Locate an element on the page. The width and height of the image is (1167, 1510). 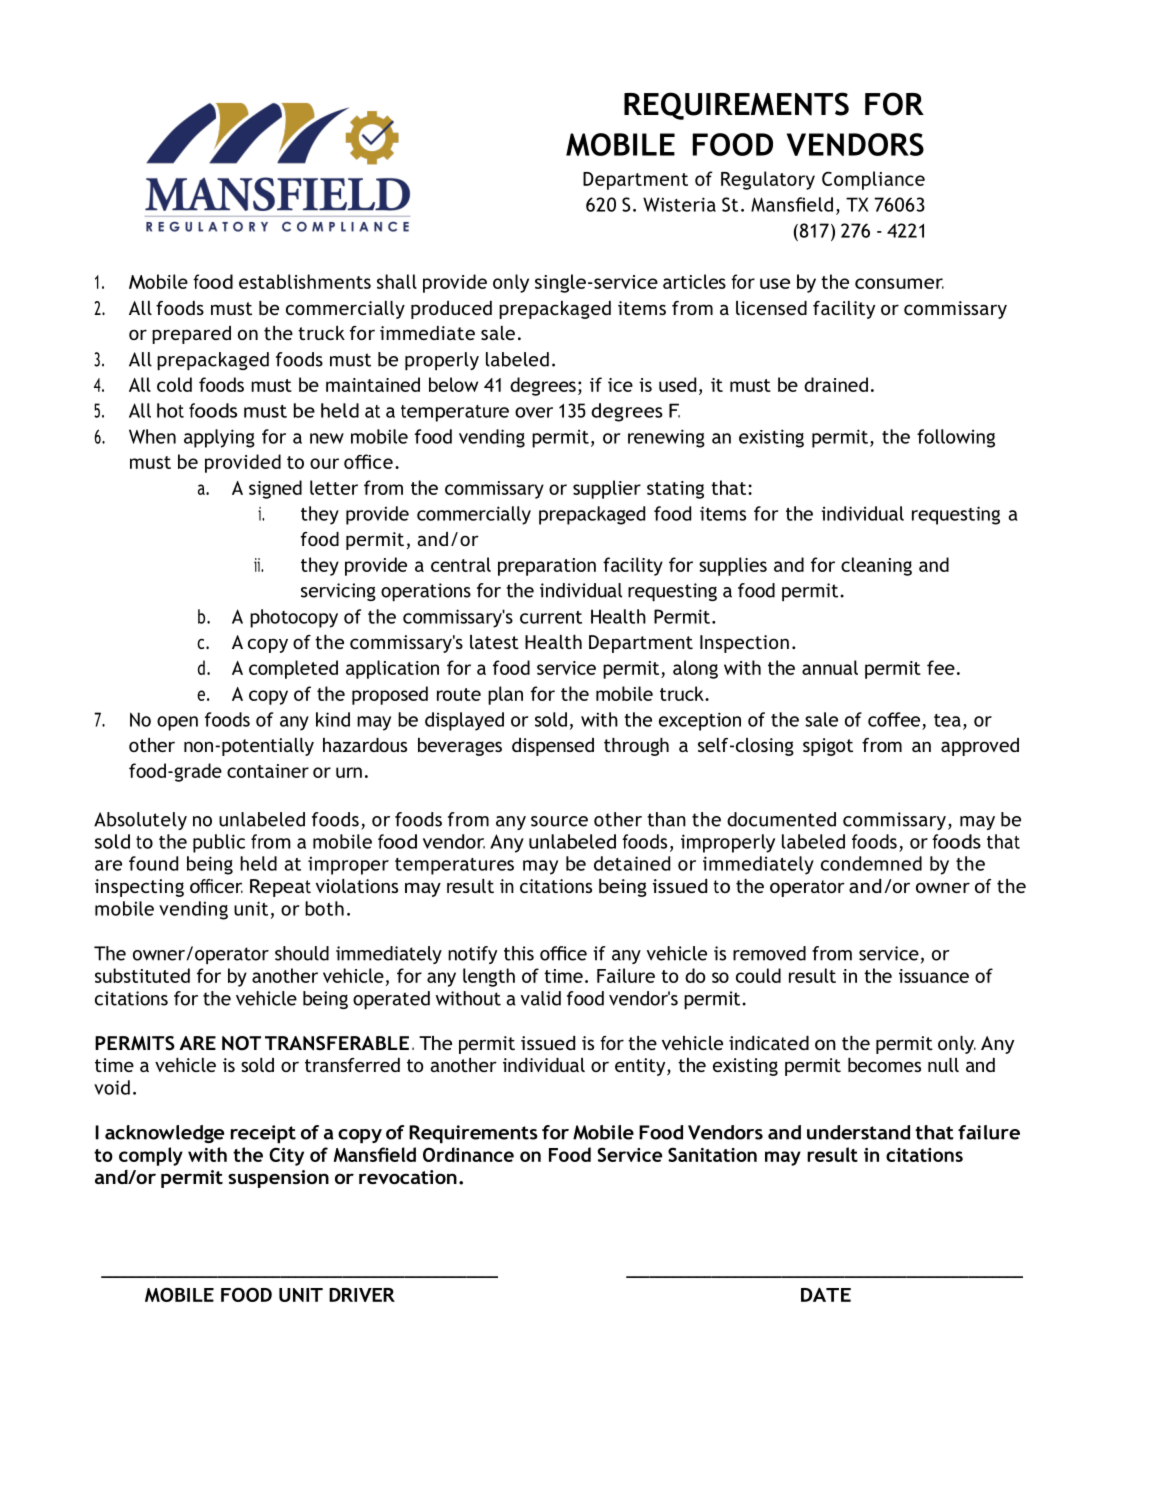
Compliance is located at coordinates (873, 180).
